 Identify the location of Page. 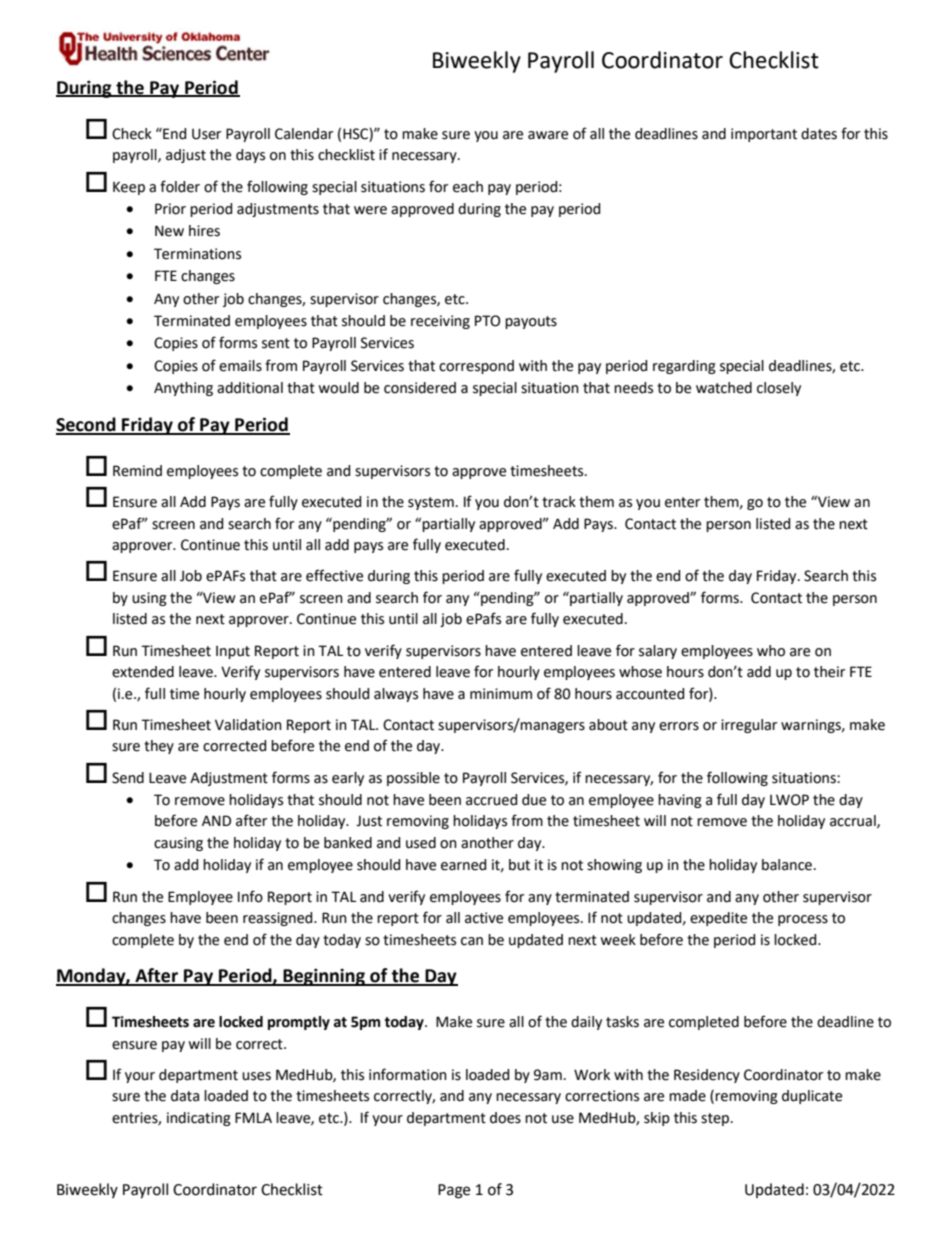
(454, 1191).
